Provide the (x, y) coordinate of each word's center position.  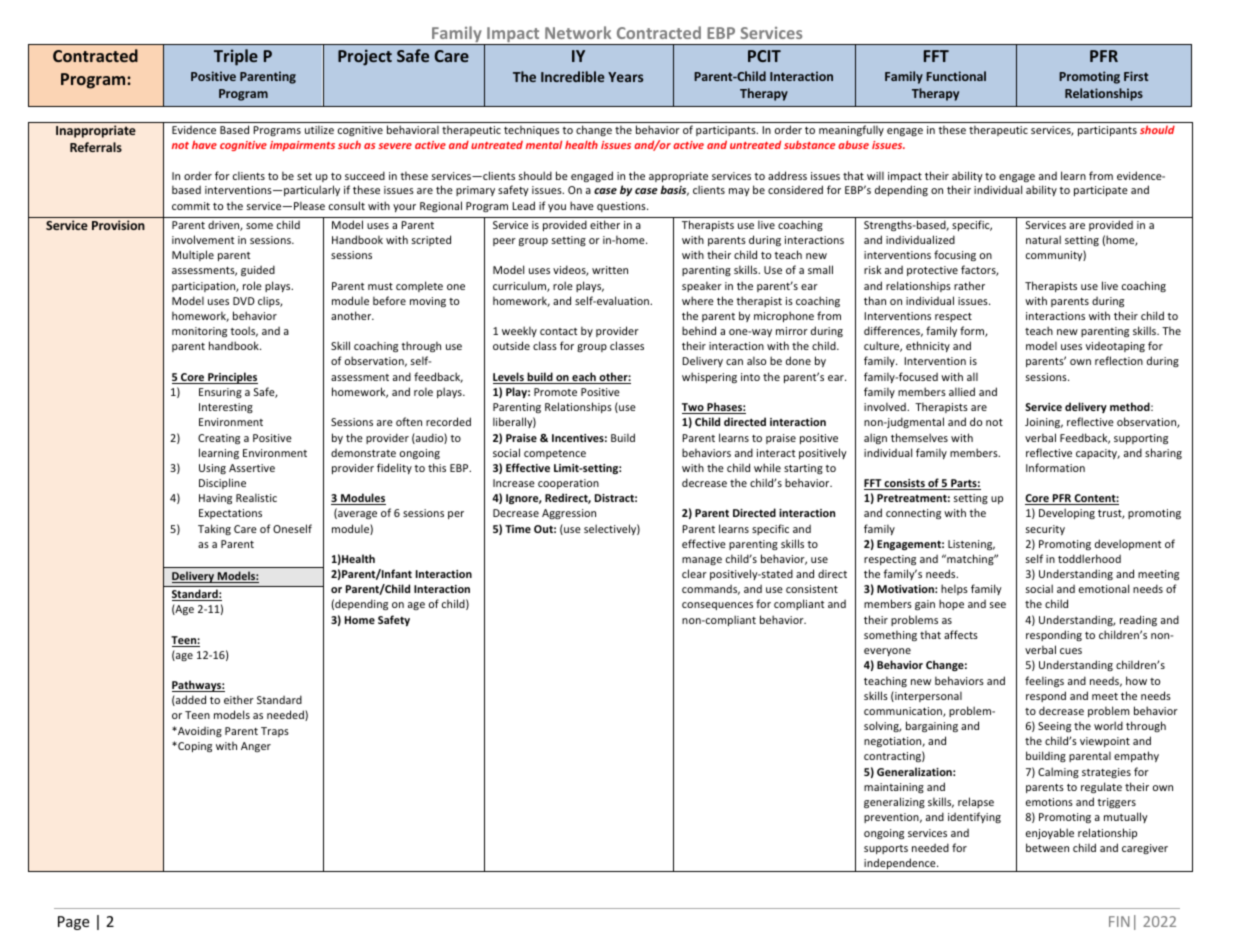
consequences (717, 606)
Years (625, 77)
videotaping (1115, 347)
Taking (214, 529)
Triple (236, 57)
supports (886, 849)
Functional (956, 76)
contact (558, 331)
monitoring (199, 332)
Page (73, 923)
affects (961, 634)
